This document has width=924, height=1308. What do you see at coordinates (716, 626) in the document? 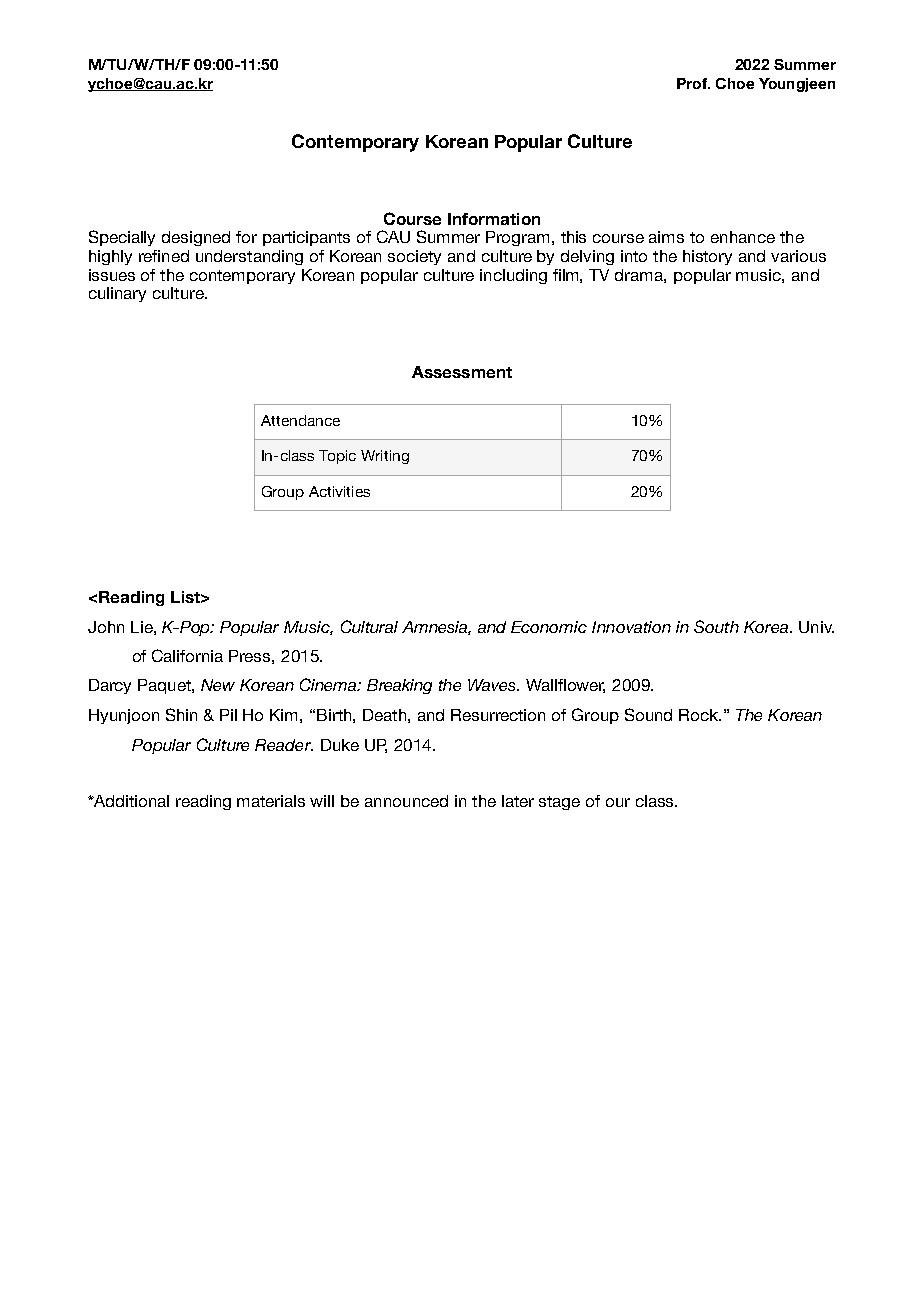
I see `South` at bounding box center [716, 626].
